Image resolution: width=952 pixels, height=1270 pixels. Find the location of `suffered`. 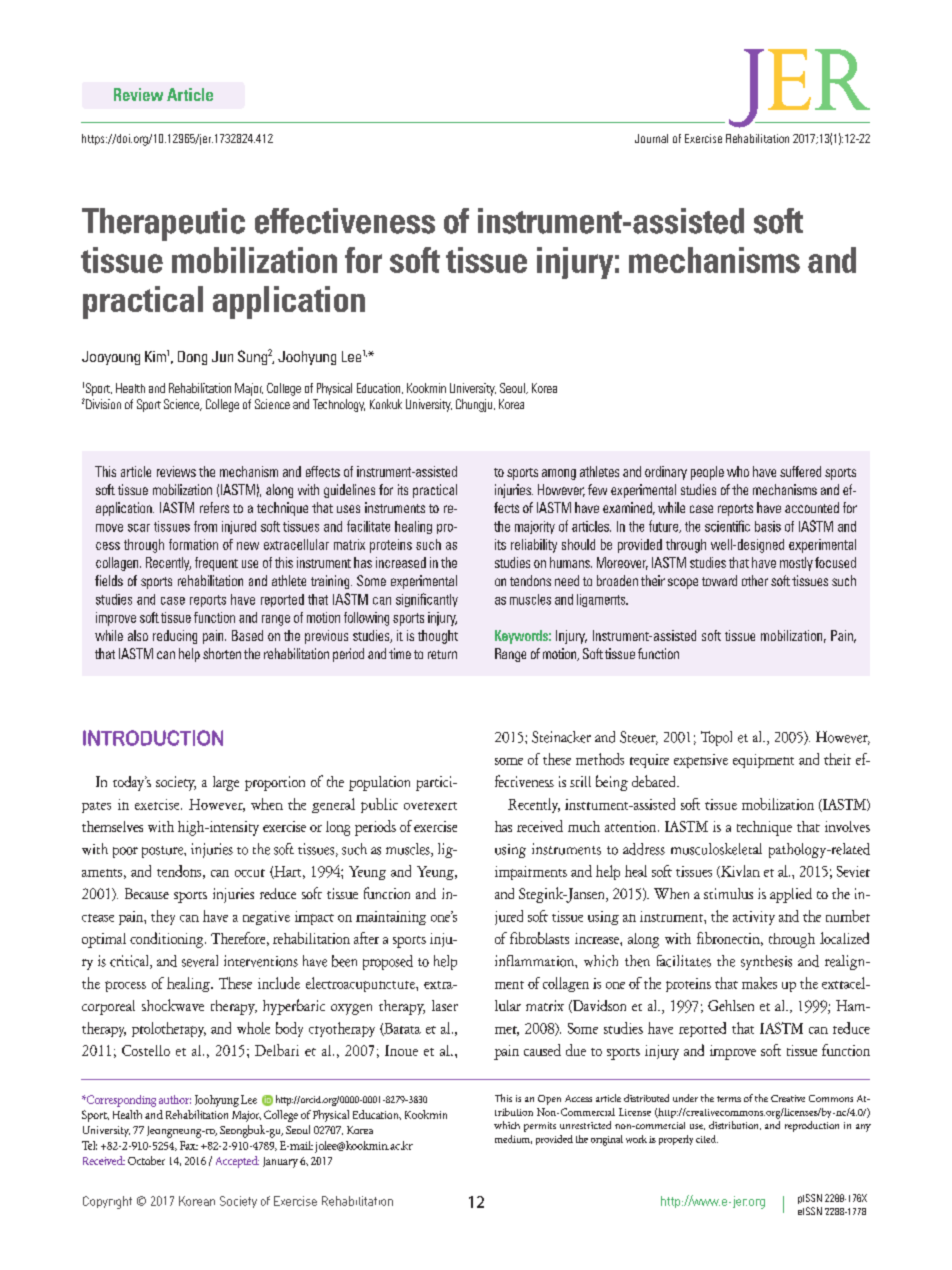

suffered is located at coordinates (800, 471).
